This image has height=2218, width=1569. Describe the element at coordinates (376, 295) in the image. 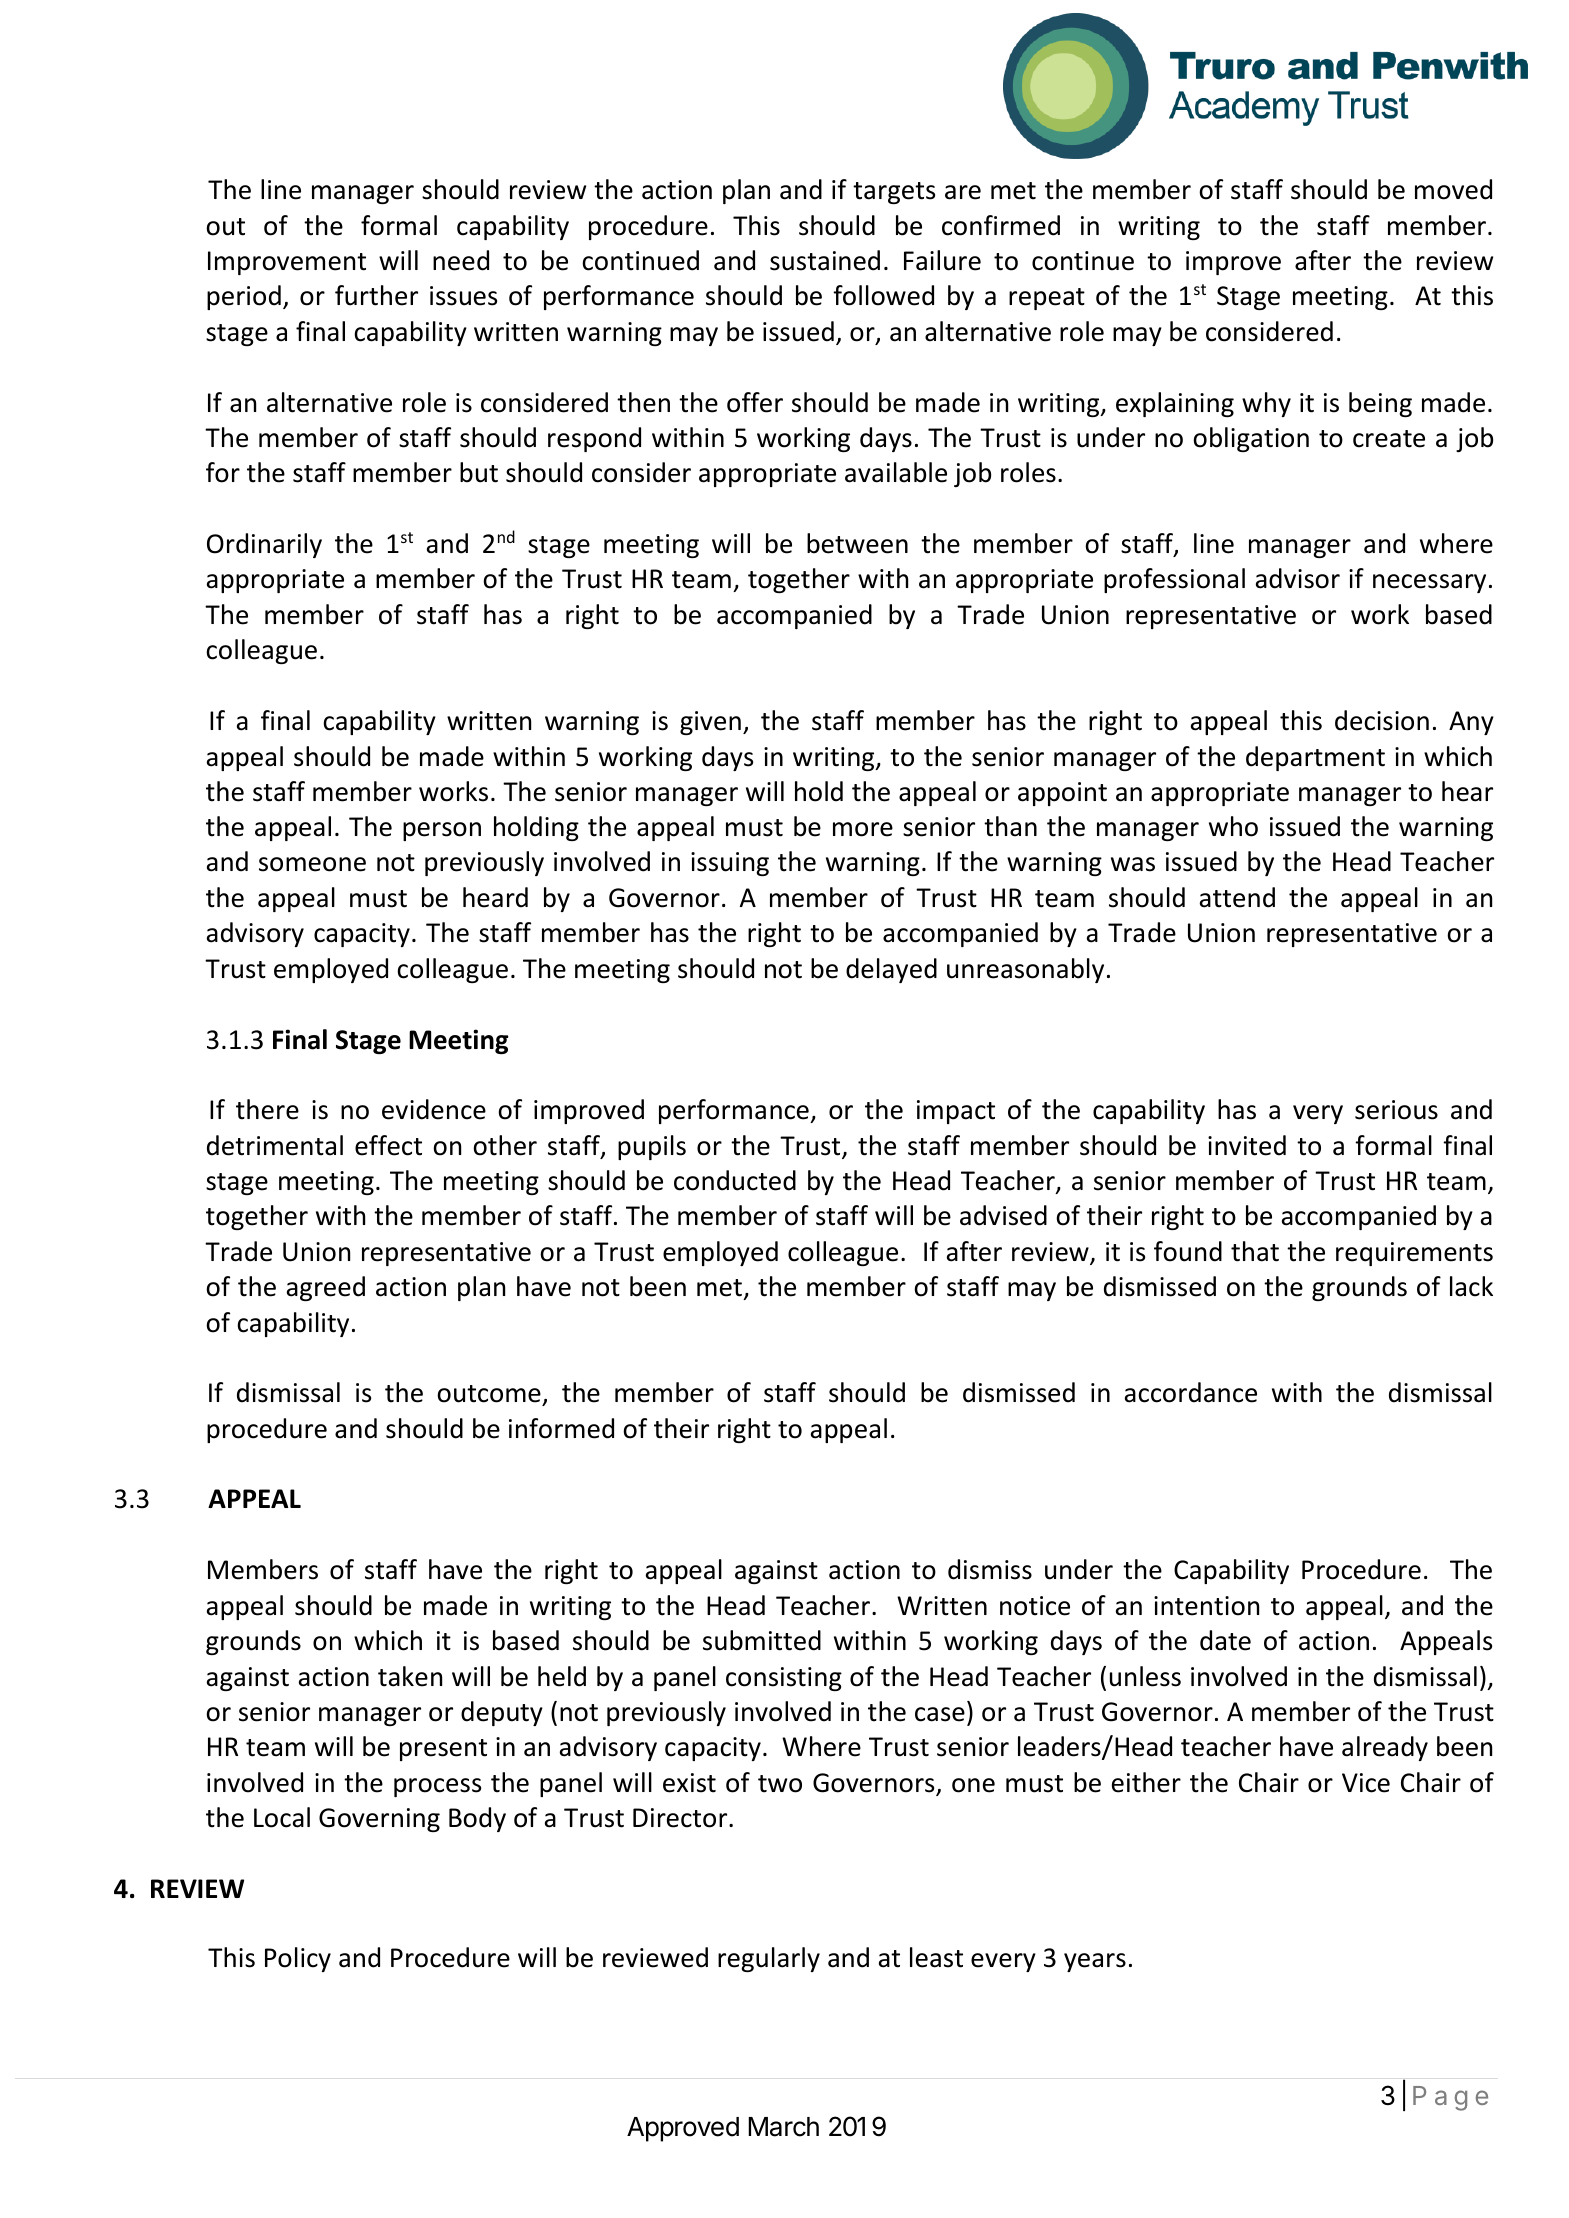

I see `further` at that location.
